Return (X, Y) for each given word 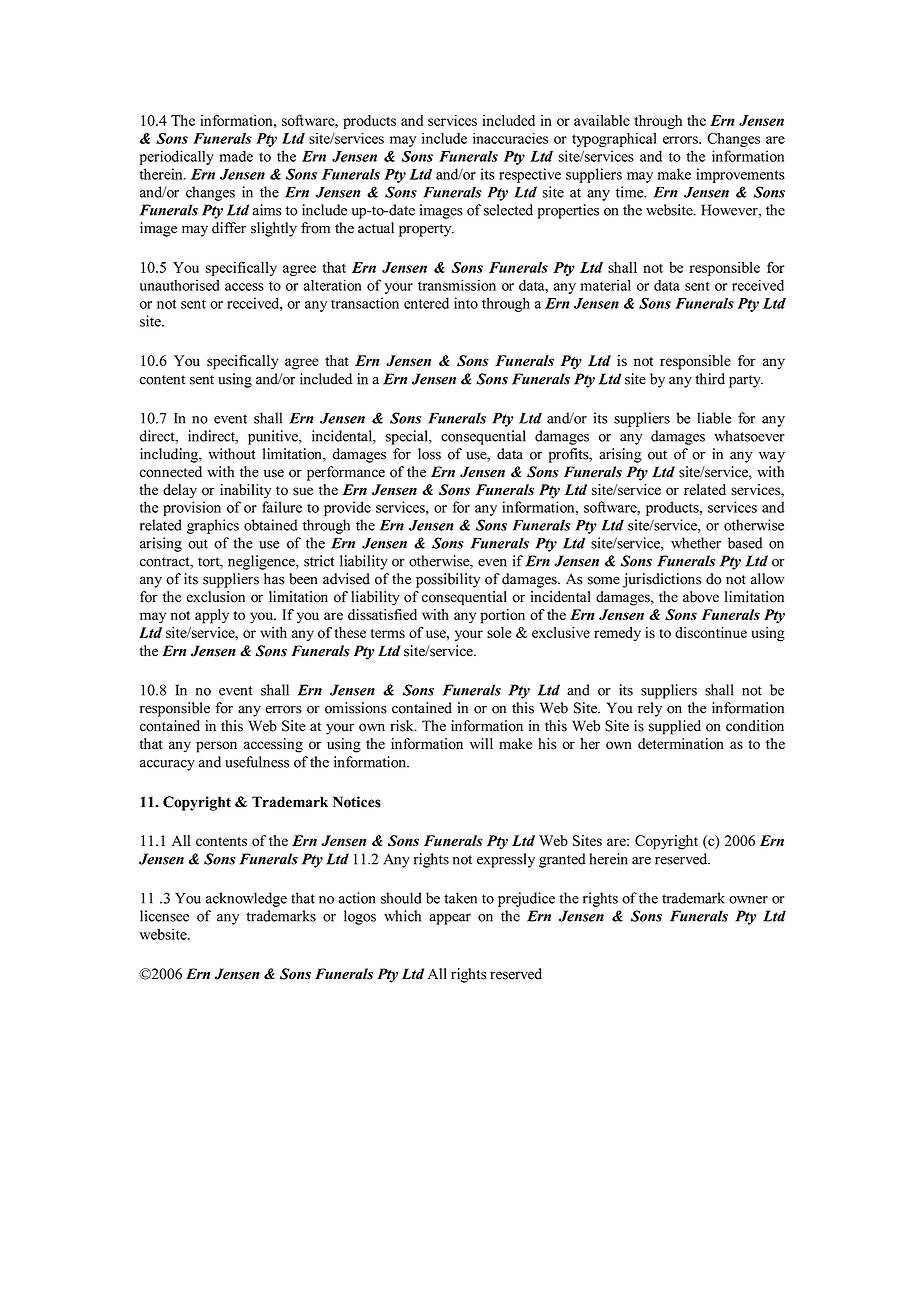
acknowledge (246, 899)
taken (460, 898)
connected (171, 472)
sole (499, 632)
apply (212, 616)
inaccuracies (510, 138)
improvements (740, 175)
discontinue (711, 632)
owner (748, 900)
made (236, 156)
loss (429, 454)
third (710, 379)
